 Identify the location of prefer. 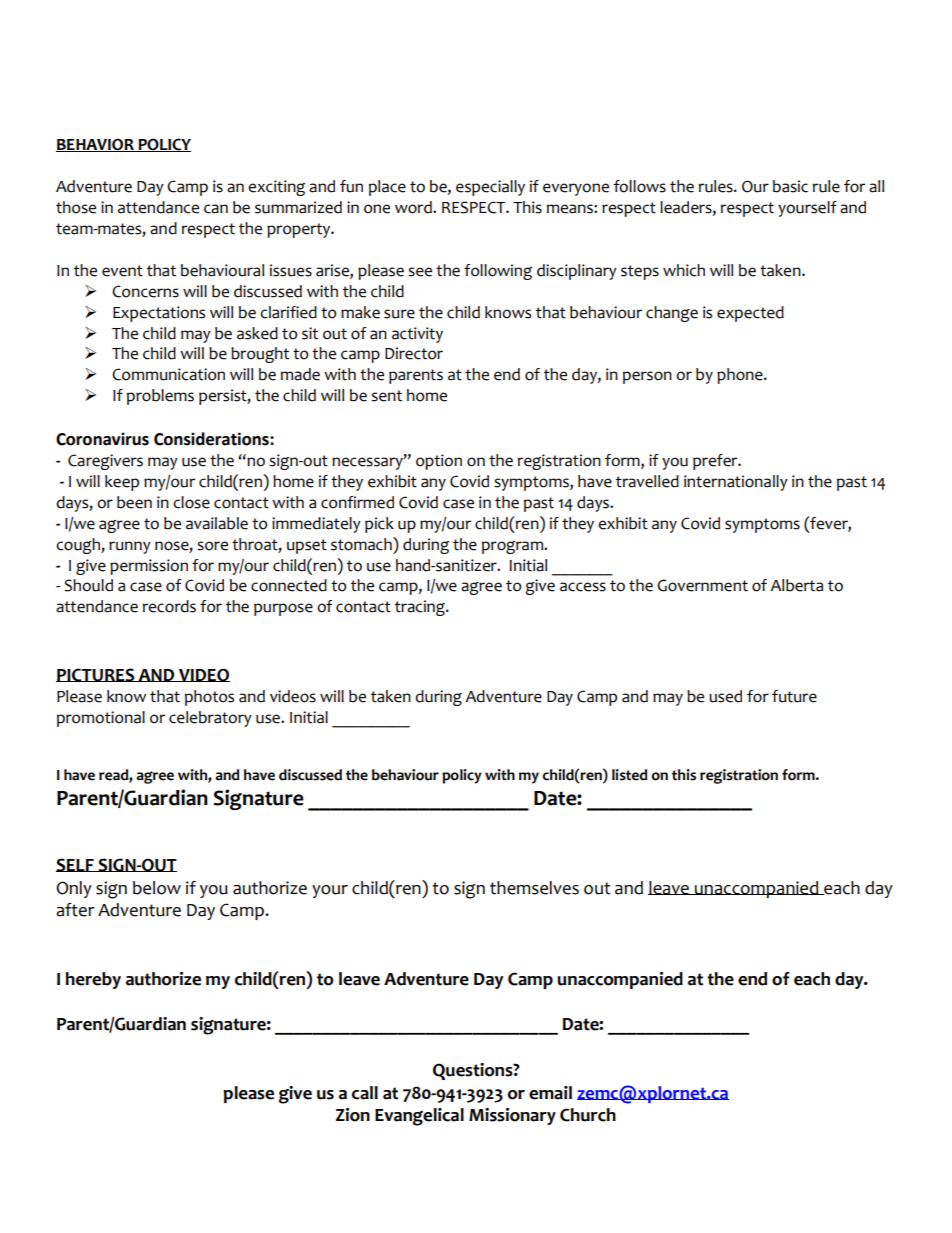
(716, 462).
